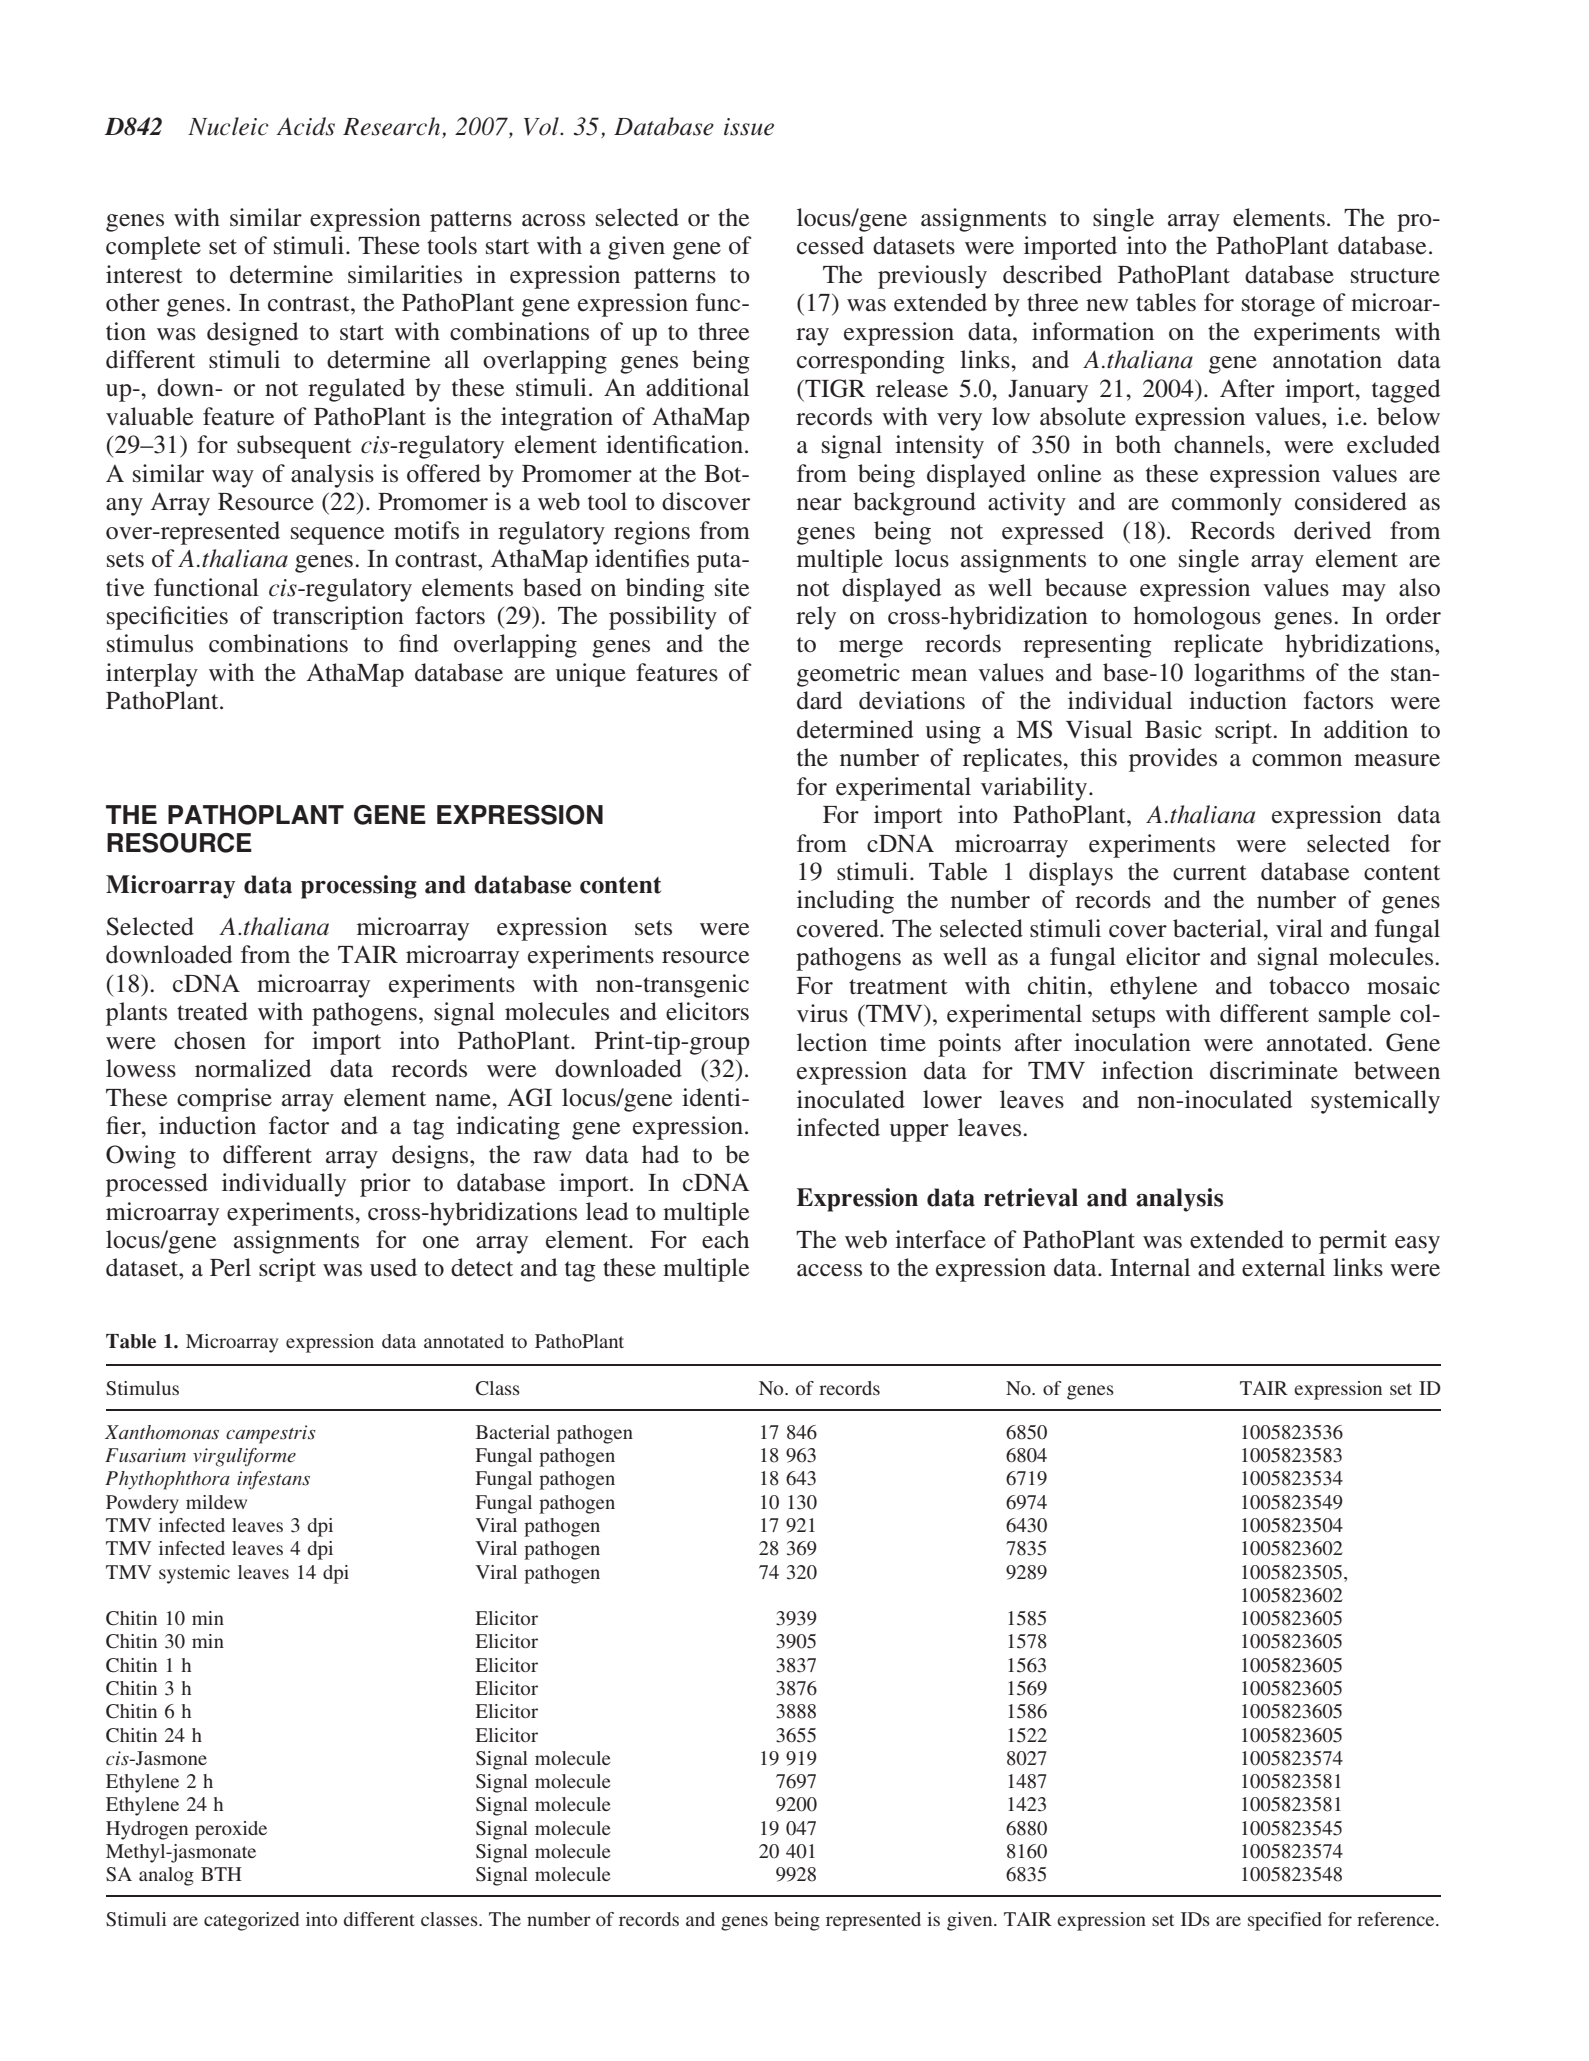  Describe the element at coordinates (749, 127) in the document. I see `issue` at that location.
